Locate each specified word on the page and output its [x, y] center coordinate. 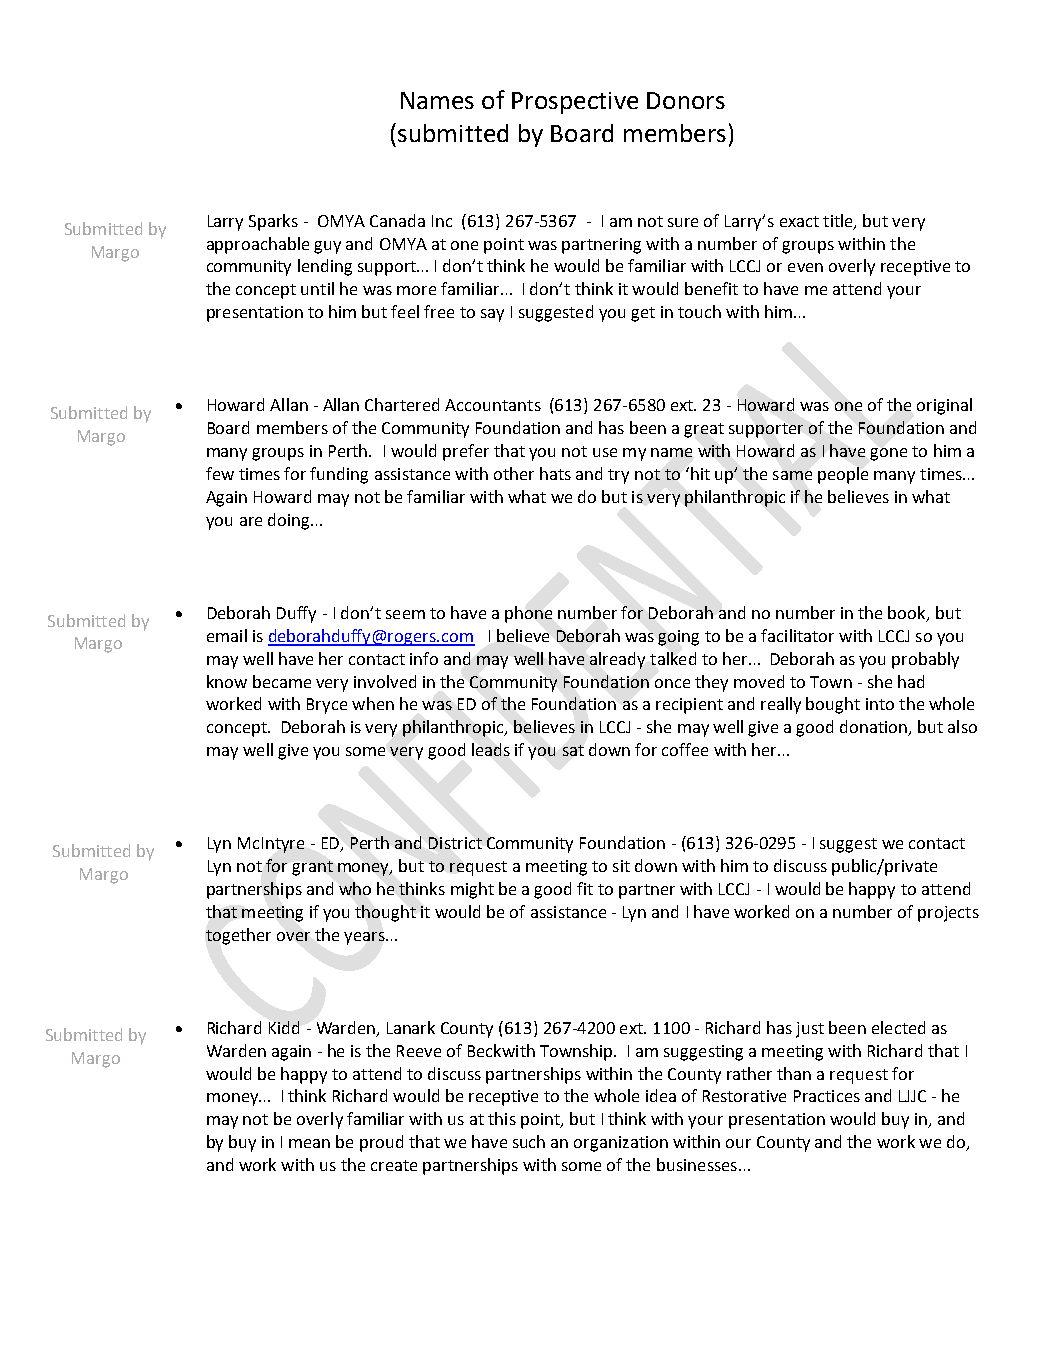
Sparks [273, 222]
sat [573, 750]
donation [875, 728]
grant [312, 868]
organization [621, 1144]
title [839, 222]
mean [309, 1143]
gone [888, 454]
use [605, 452]
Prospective [575, 103]
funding [339, 475]
